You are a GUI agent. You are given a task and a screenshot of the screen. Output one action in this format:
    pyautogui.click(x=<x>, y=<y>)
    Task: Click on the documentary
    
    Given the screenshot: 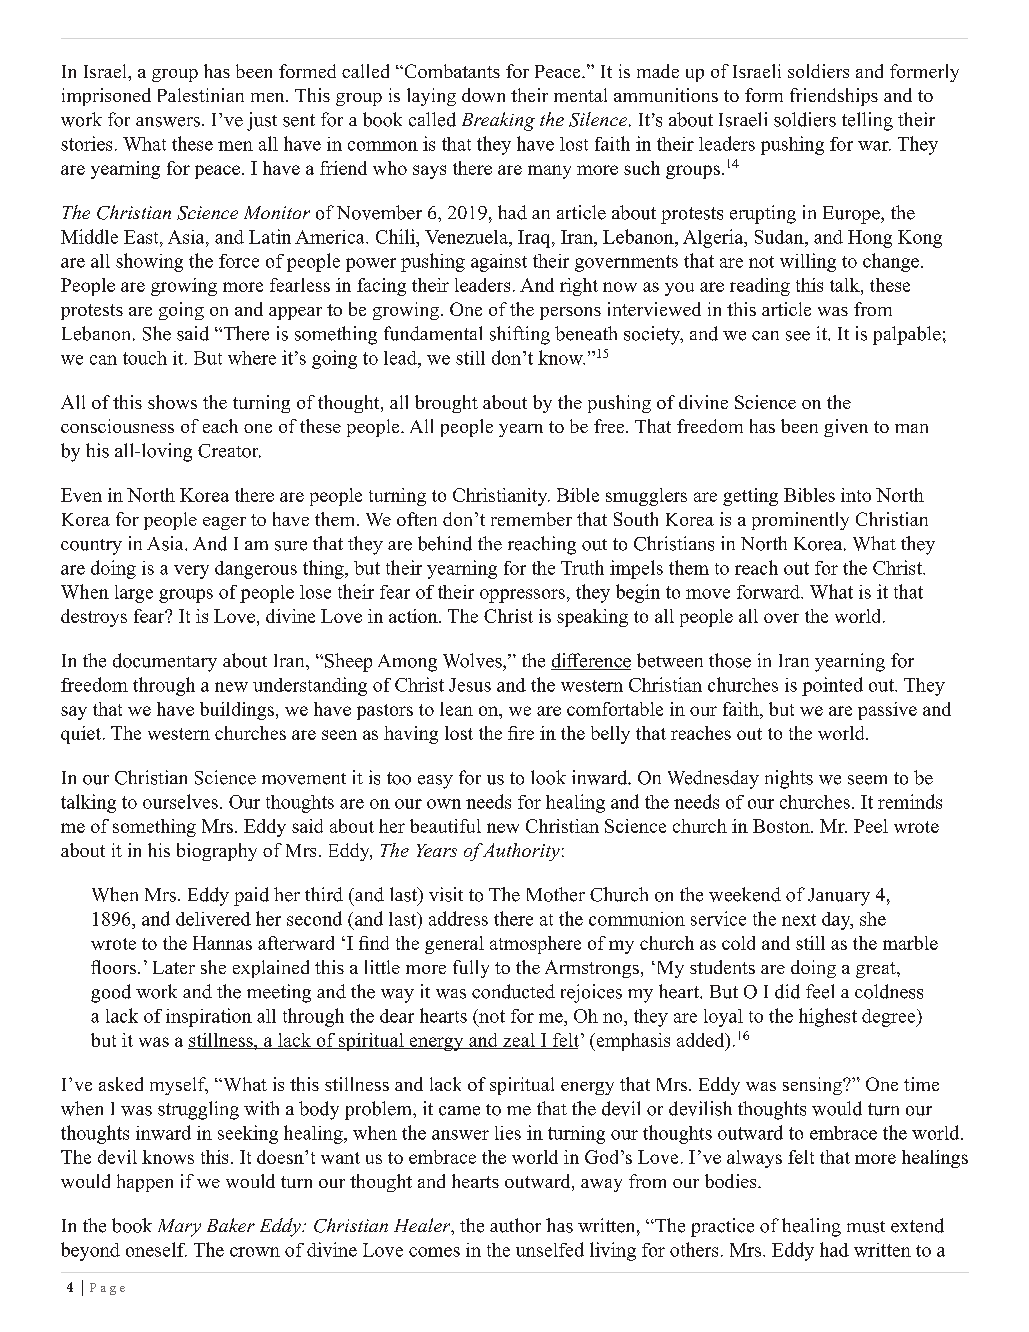 What is the action you would take?
    pyautogui.click(x=165, y=662)
